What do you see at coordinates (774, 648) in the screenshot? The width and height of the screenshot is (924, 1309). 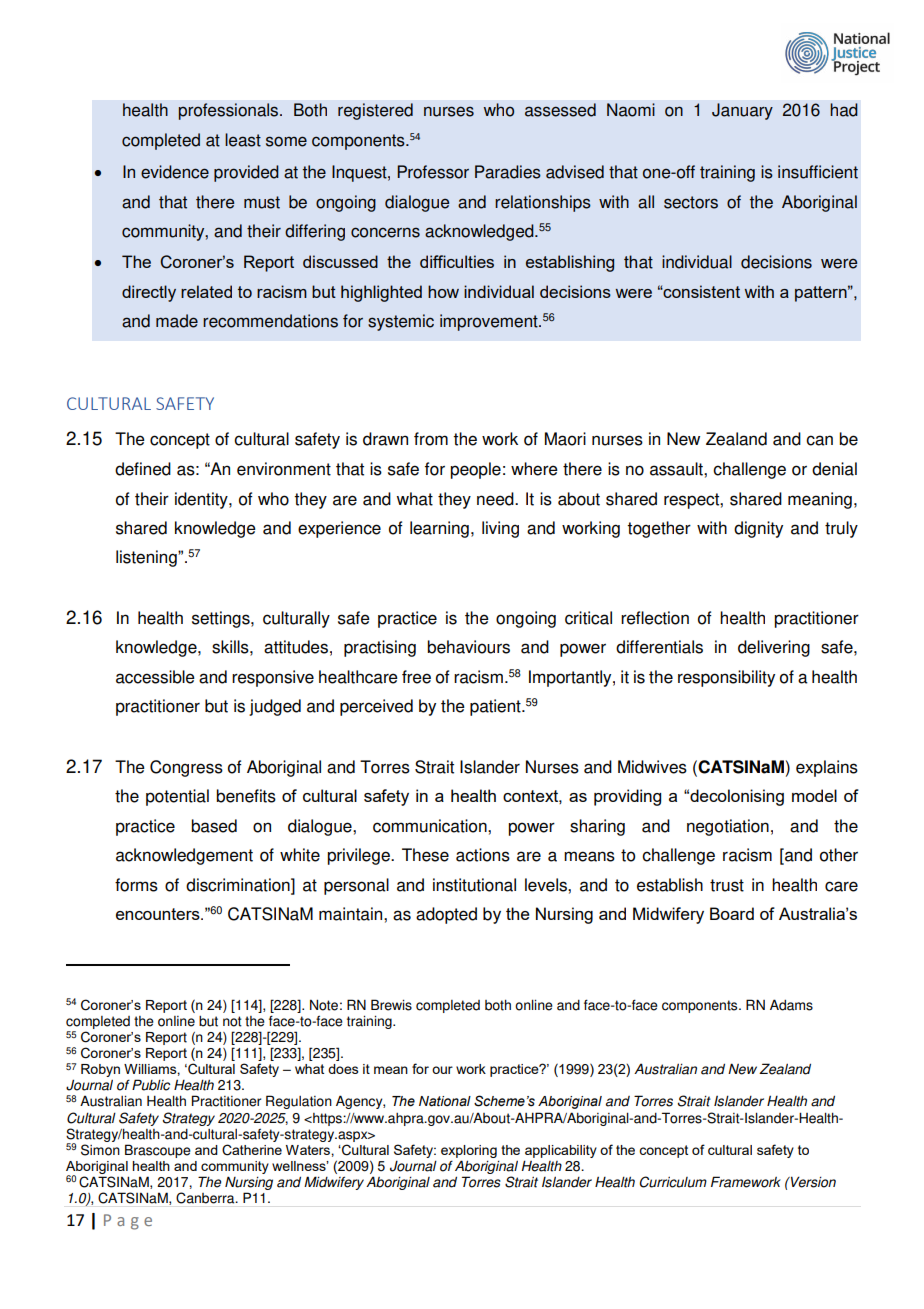 I see `delivering` at bounding box center [774, 648].
